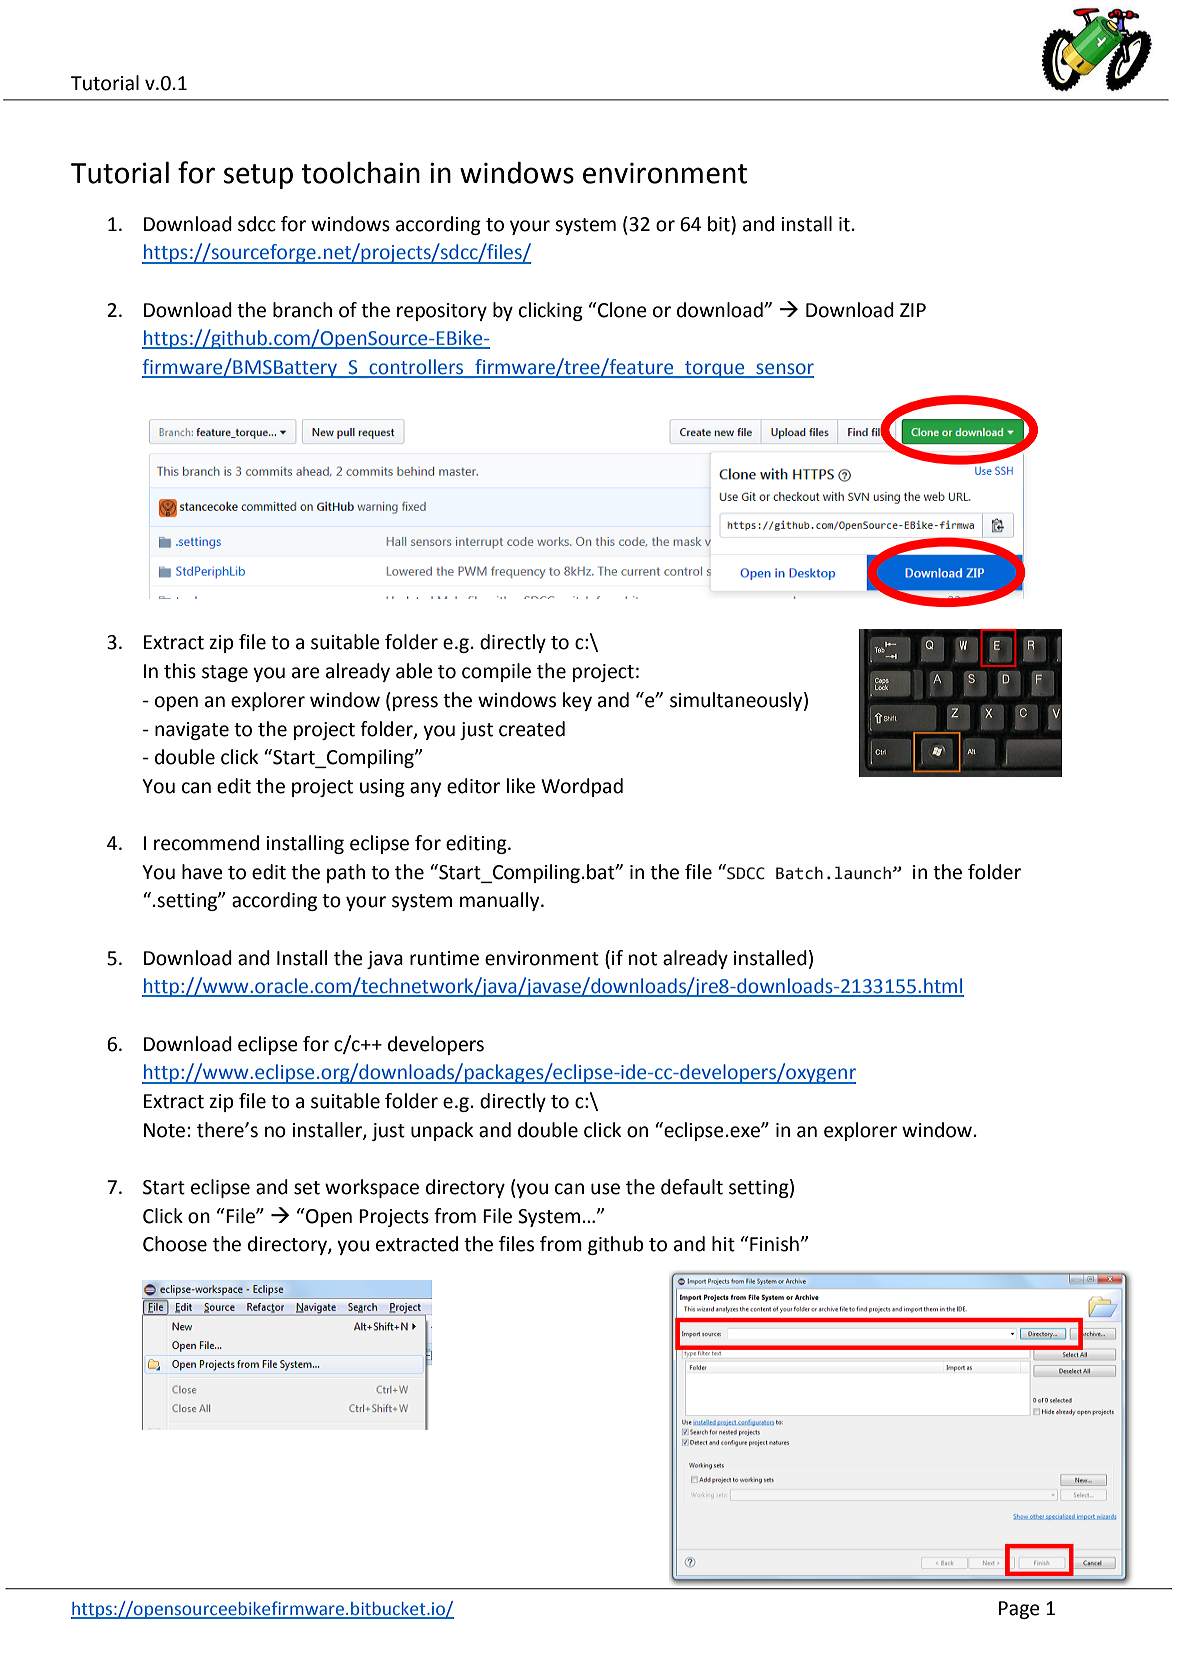  Describe the element at coordinates (258, 176) in the screenshot. I see `setup` at that location.
